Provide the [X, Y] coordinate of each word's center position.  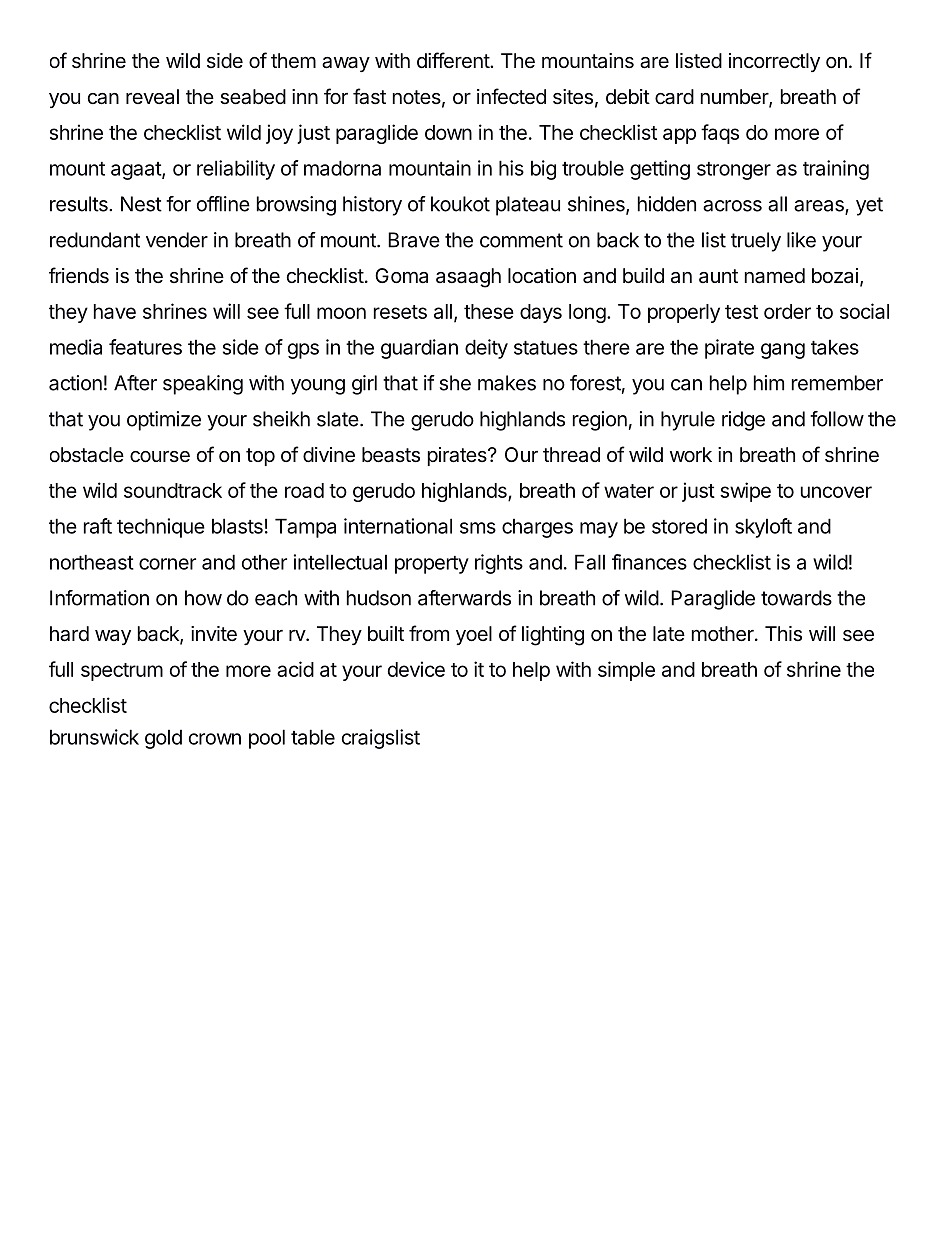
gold [163, 739]
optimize [164, 421]
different [454, 60]
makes [507, 383]
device [416, 669]
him [769, 383]
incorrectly [774, 62]
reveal [152, 96]
